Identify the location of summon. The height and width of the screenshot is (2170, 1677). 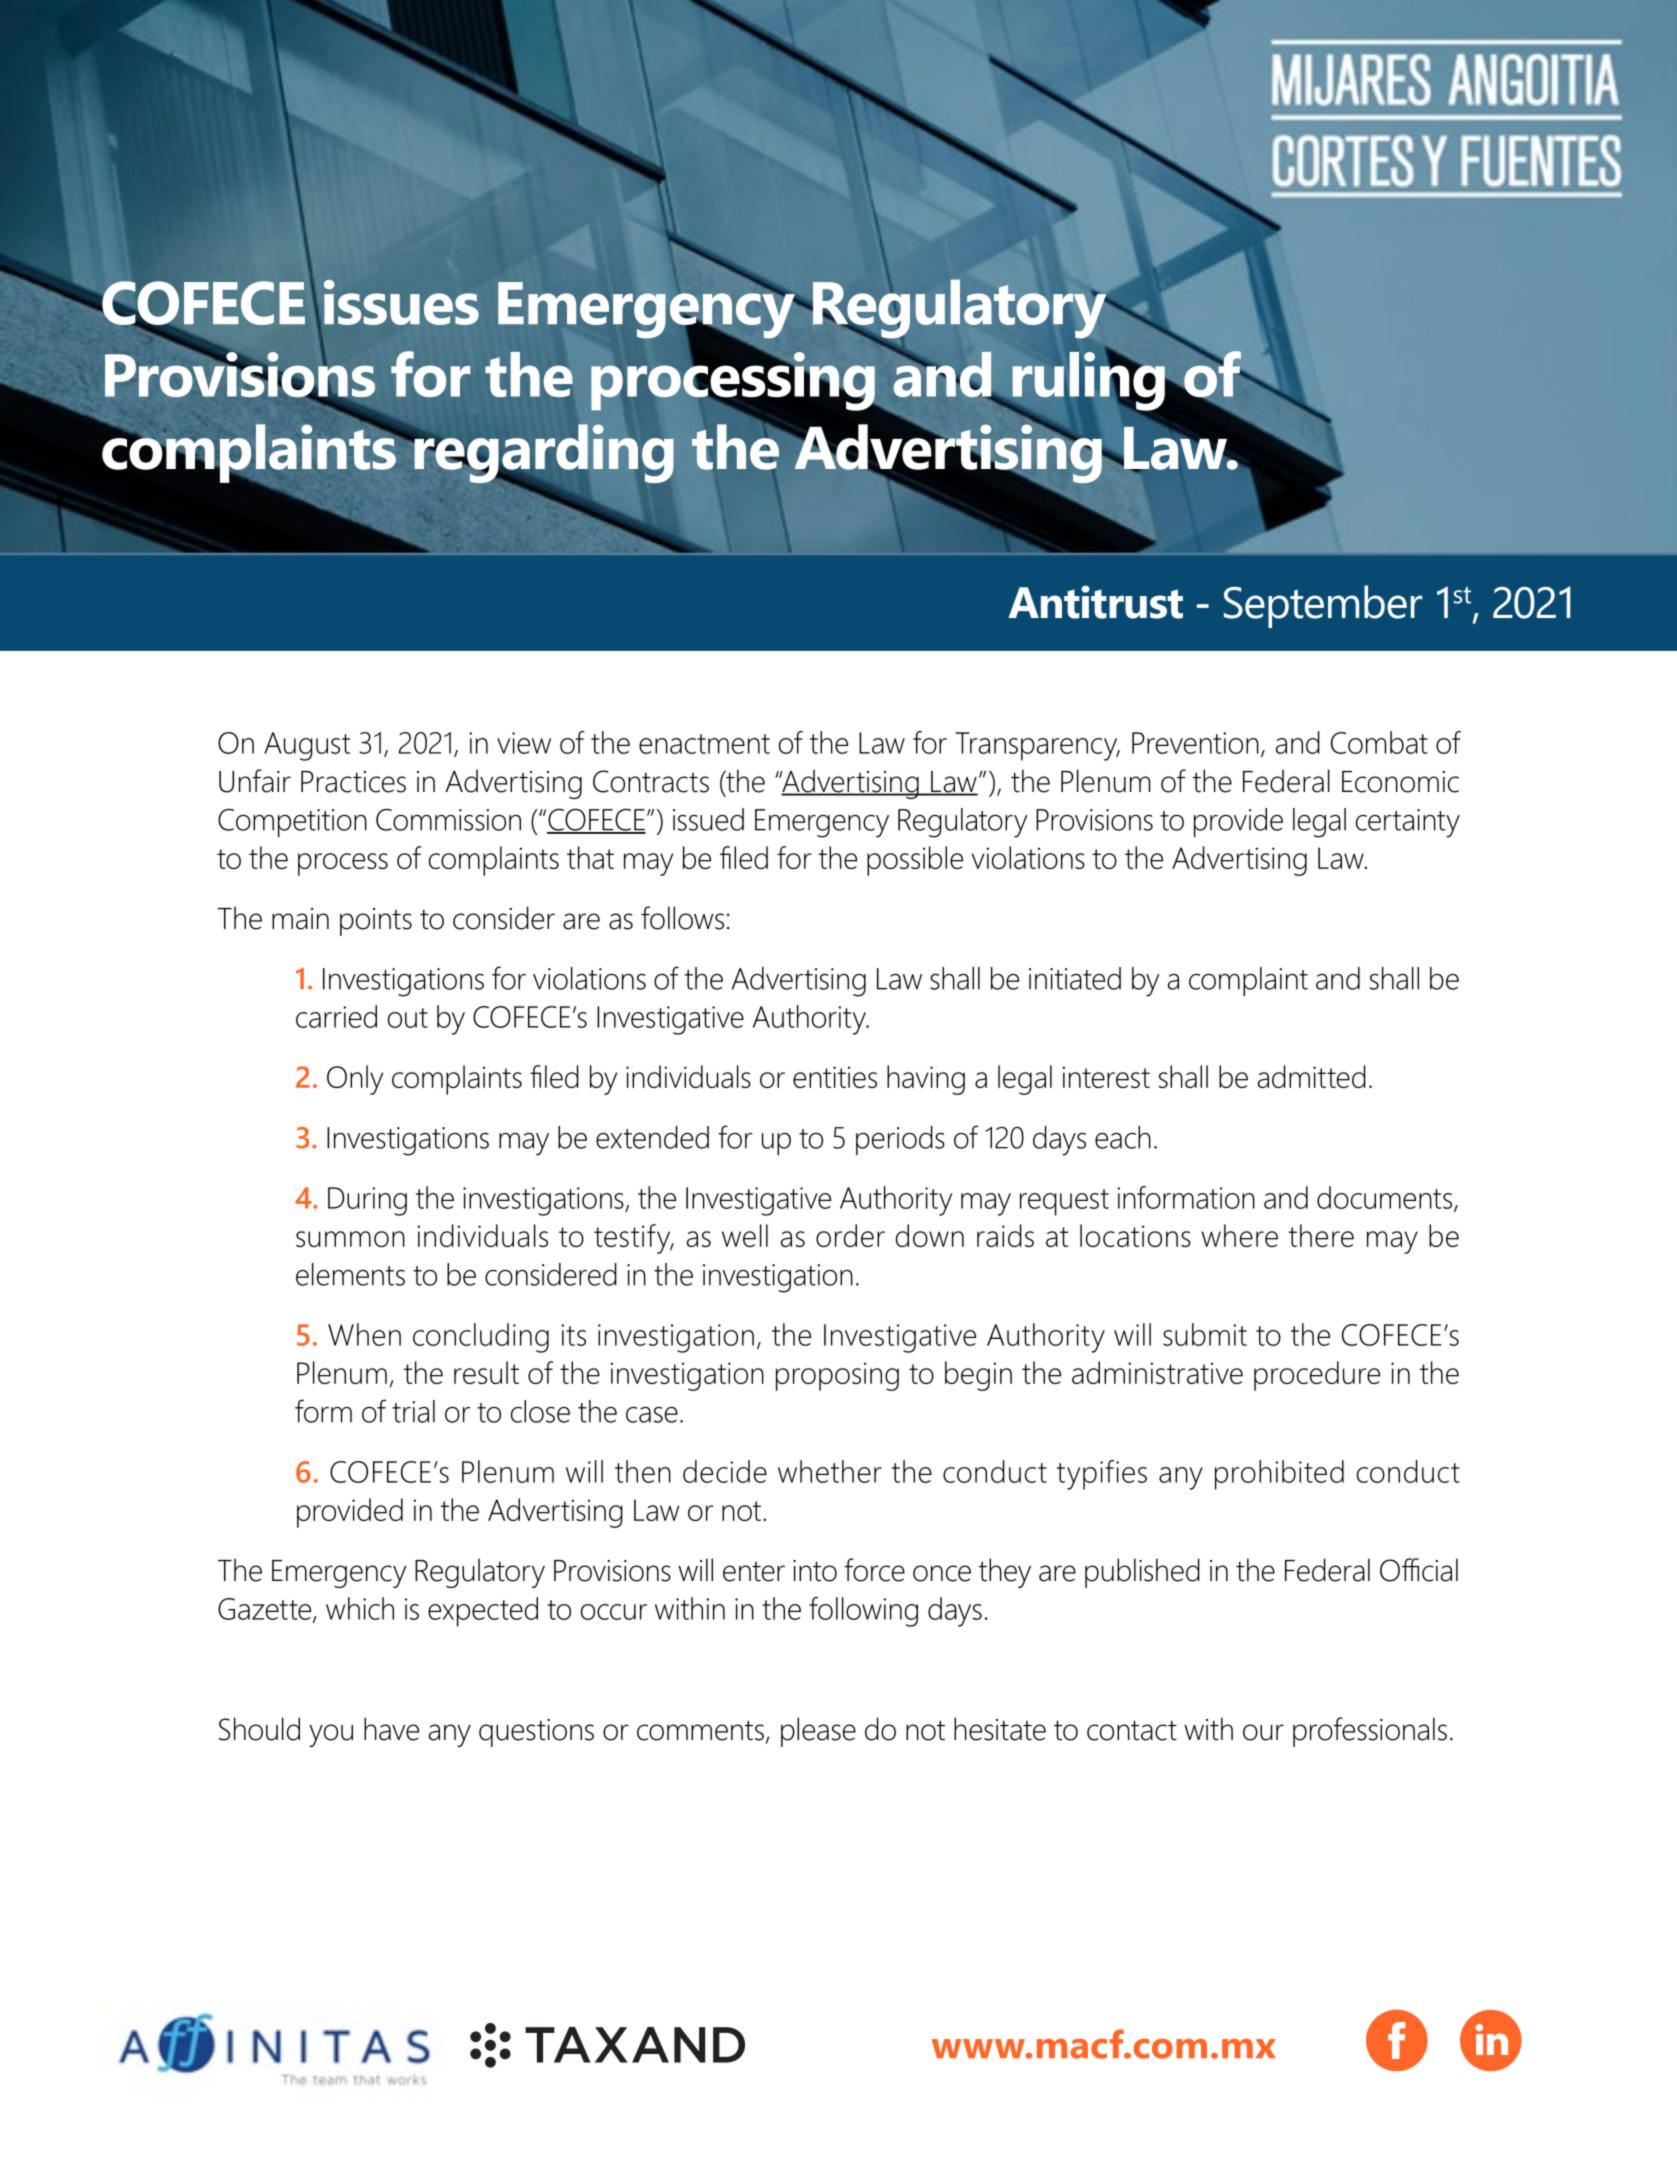
(350, 1239).
